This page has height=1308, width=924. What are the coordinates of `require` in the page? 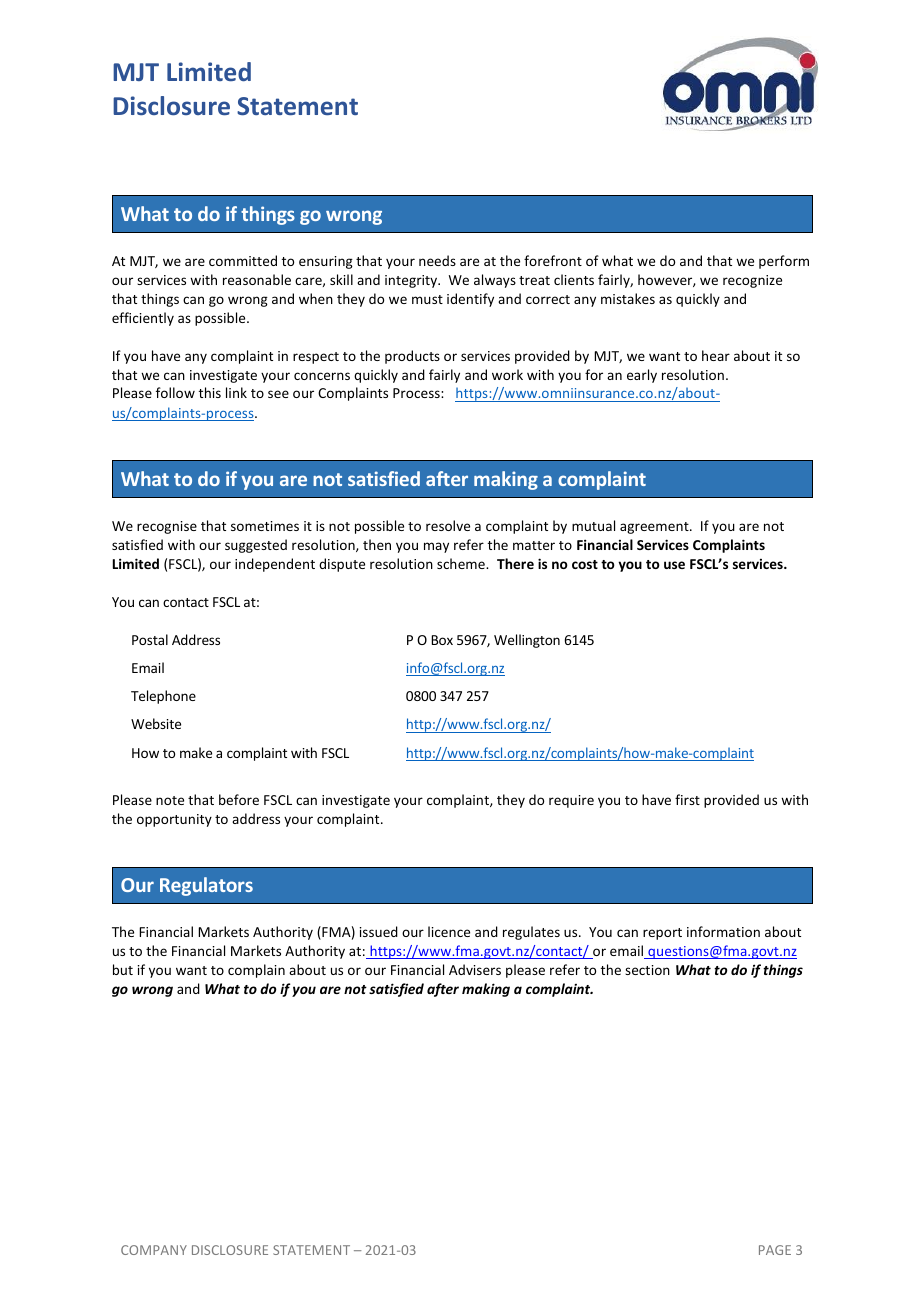 It's located at (571, 801).
